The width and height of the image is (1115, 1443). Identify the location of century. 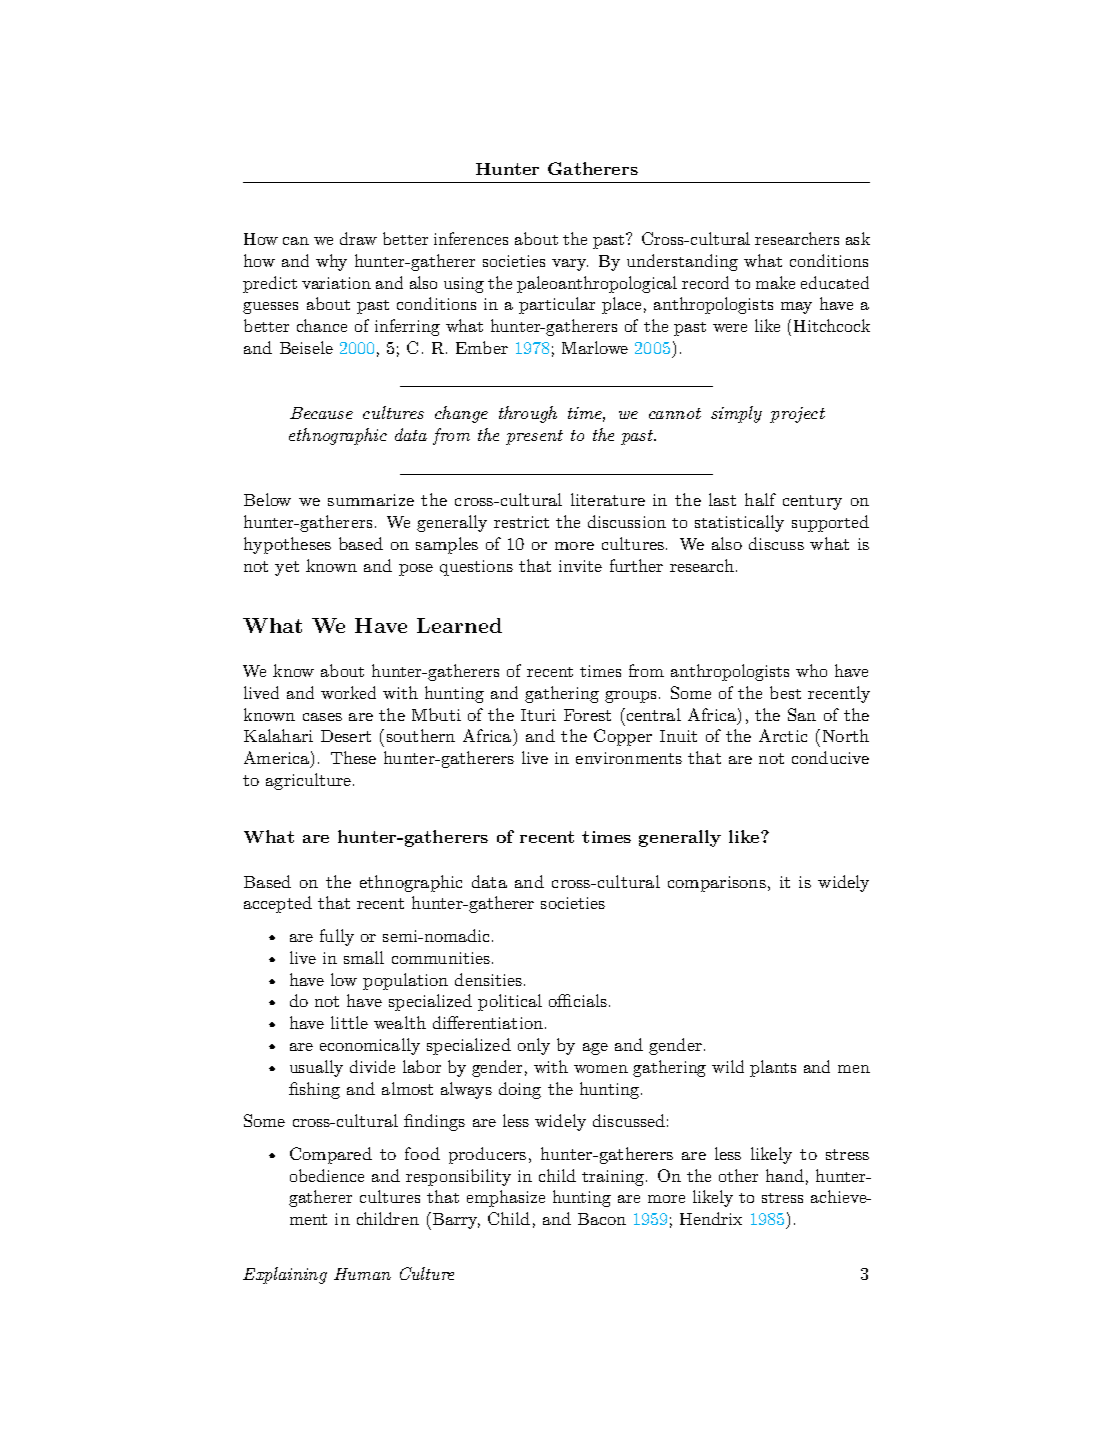
(812, 502).
